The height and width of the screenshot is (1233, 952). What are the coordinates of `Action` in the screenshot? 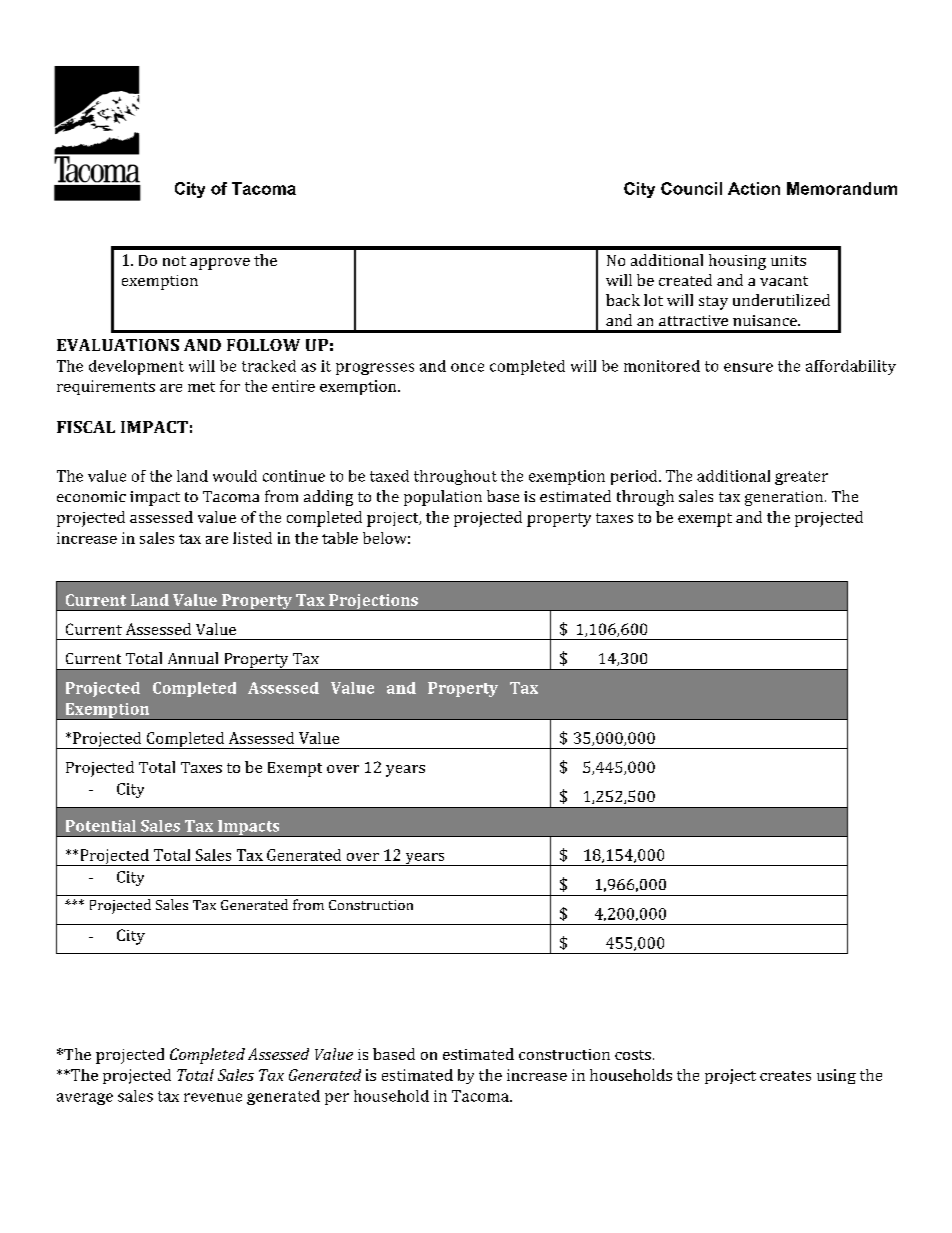 It's located at (754, 188).
